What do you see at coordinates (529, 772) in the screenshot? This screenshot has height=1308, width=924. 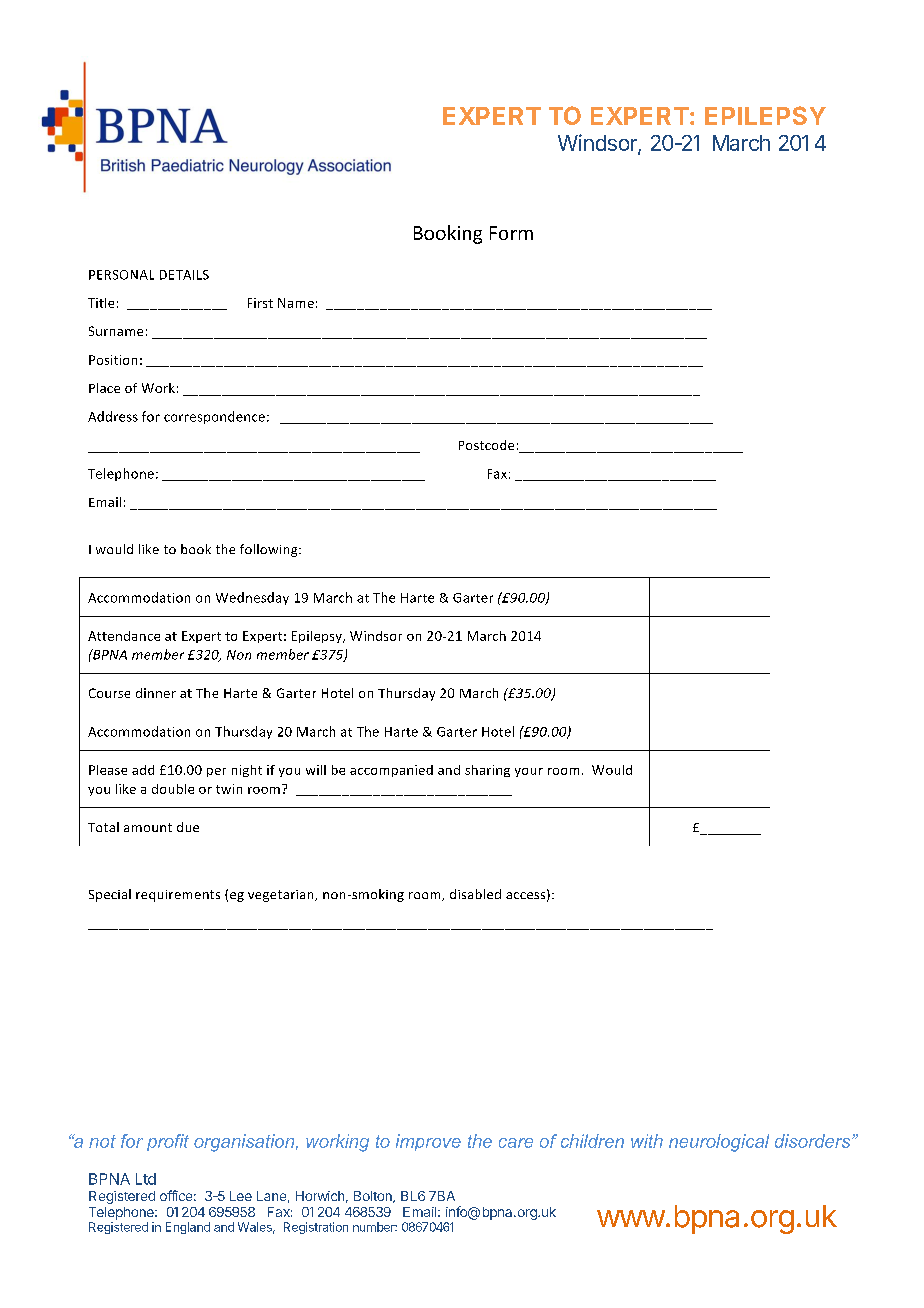 I see `your` at bounding box center [529, 772].
